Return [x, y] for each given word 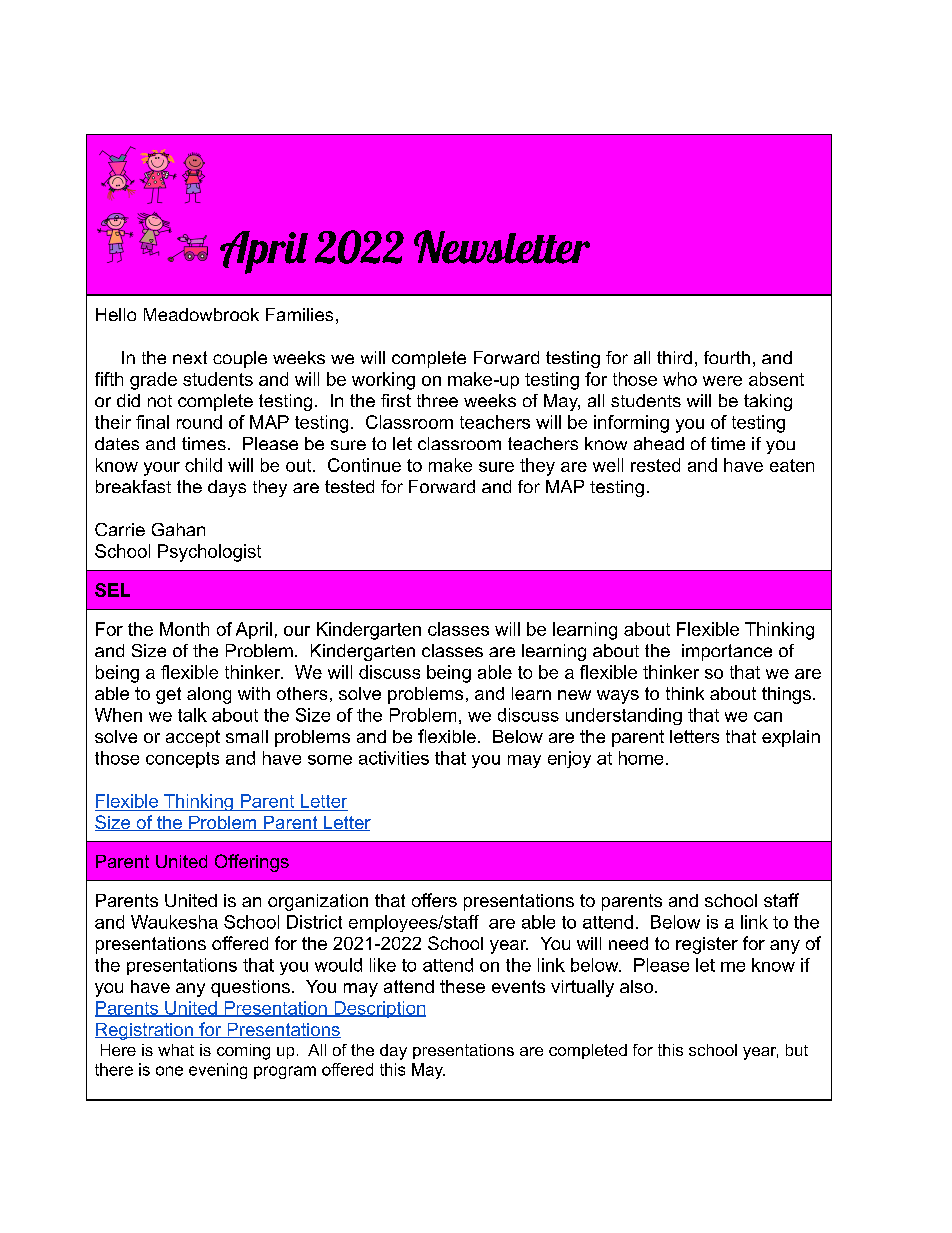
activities [394, 758]
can [768, 717]
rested [655, 465]
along [209, 695]
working [383, 381]
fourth [727, 357]
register [707, 945]
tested [349, 486]
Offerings [252, 863]
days [227, 488]
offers [434, 900]
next [190, 357]
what [176, 1050]
